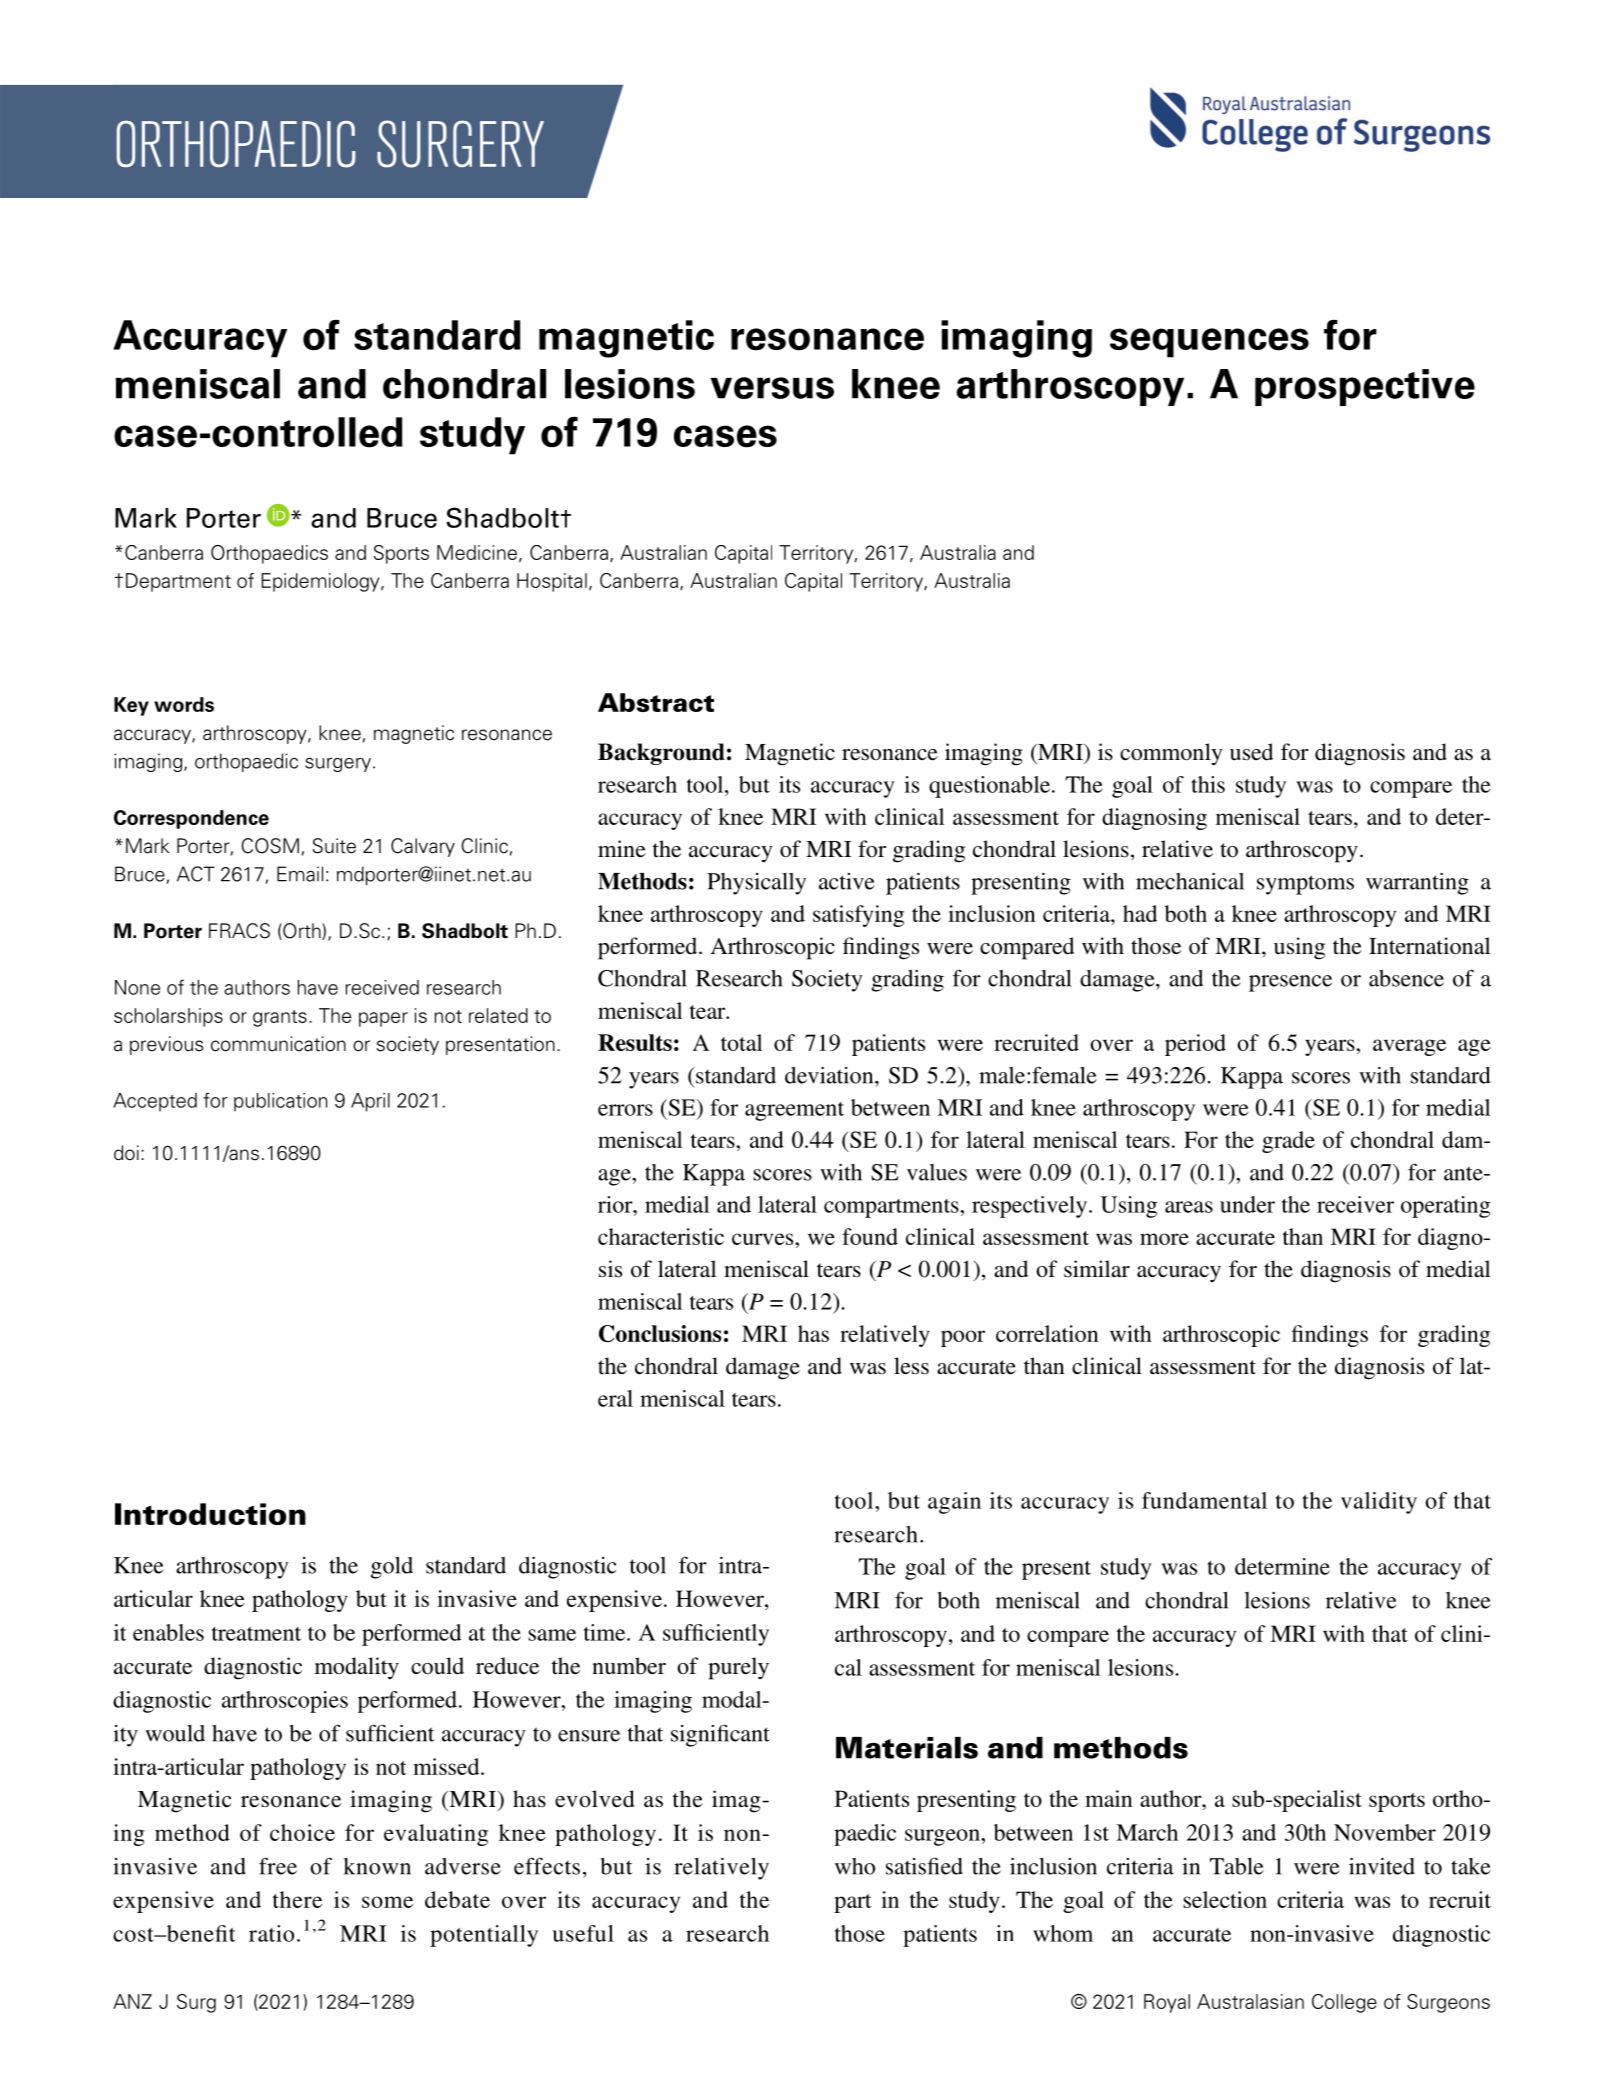 This screenshot has width=1603, height=2099. I want to click on validity, so click(1379, 1503).
